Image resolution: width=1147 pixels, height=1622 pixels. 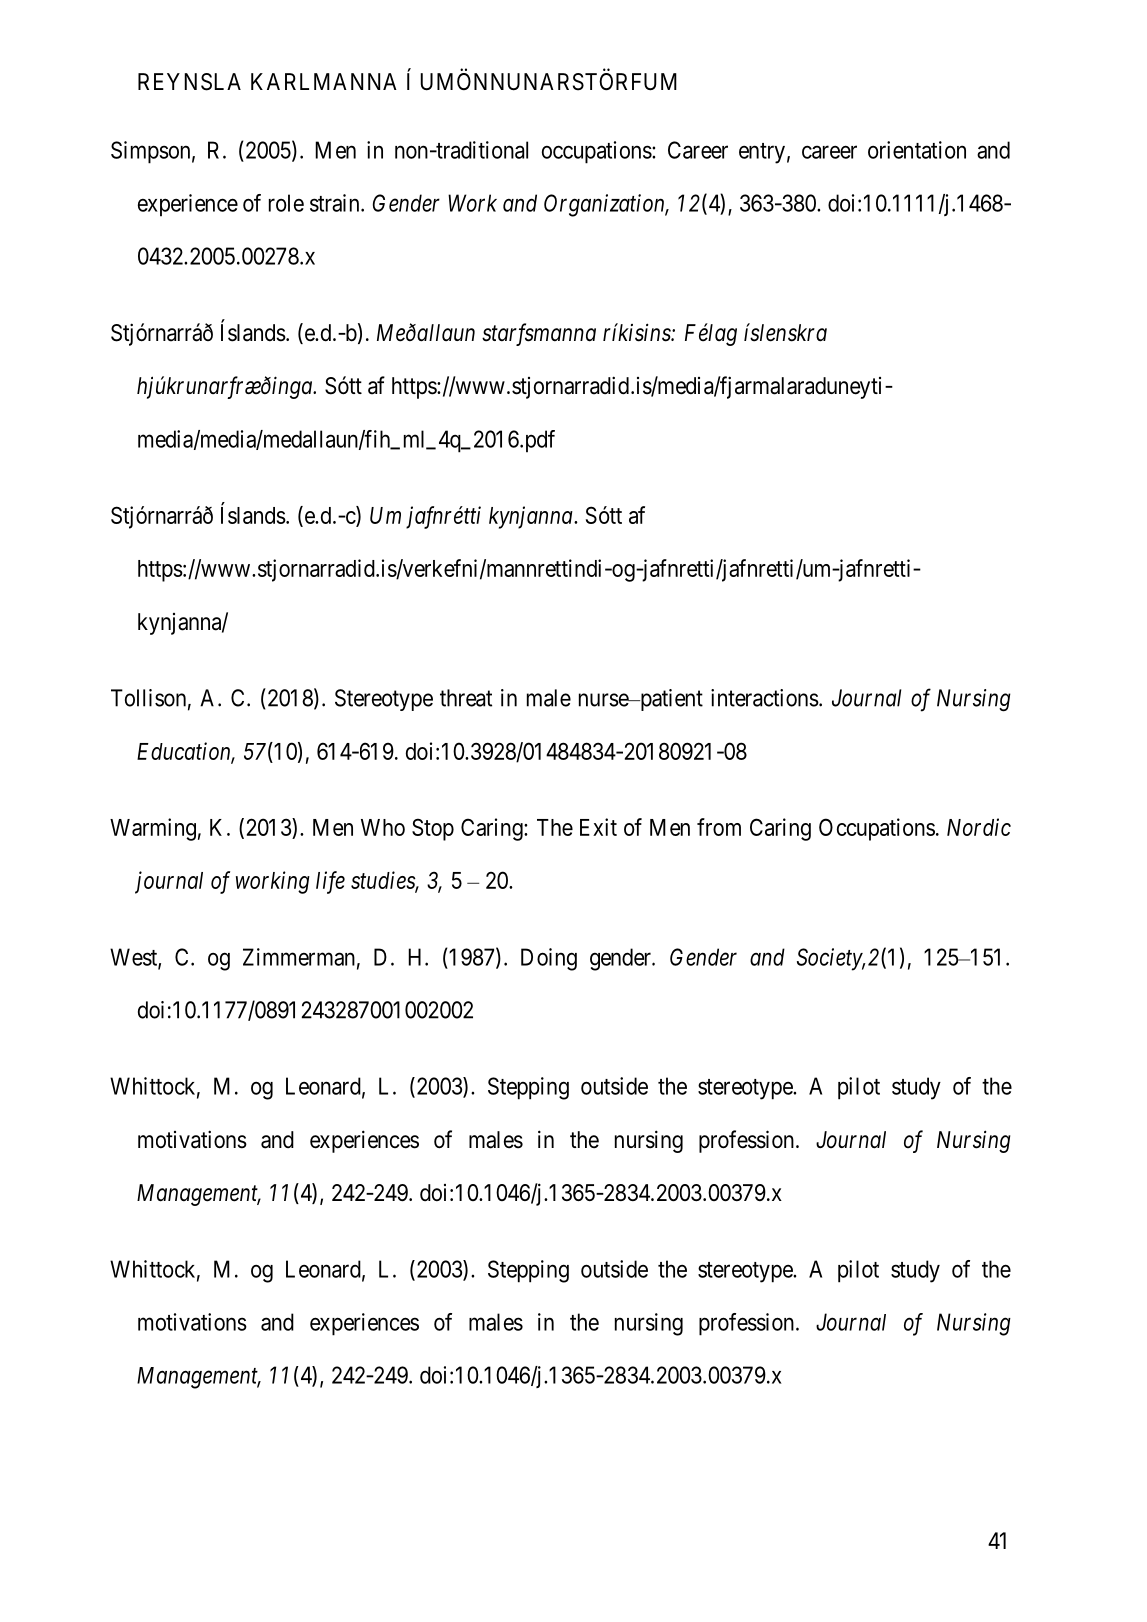 What do you see at coordinates (383, 827) in the screenshot?
I see `Who` at bounding box center [383, 827].
